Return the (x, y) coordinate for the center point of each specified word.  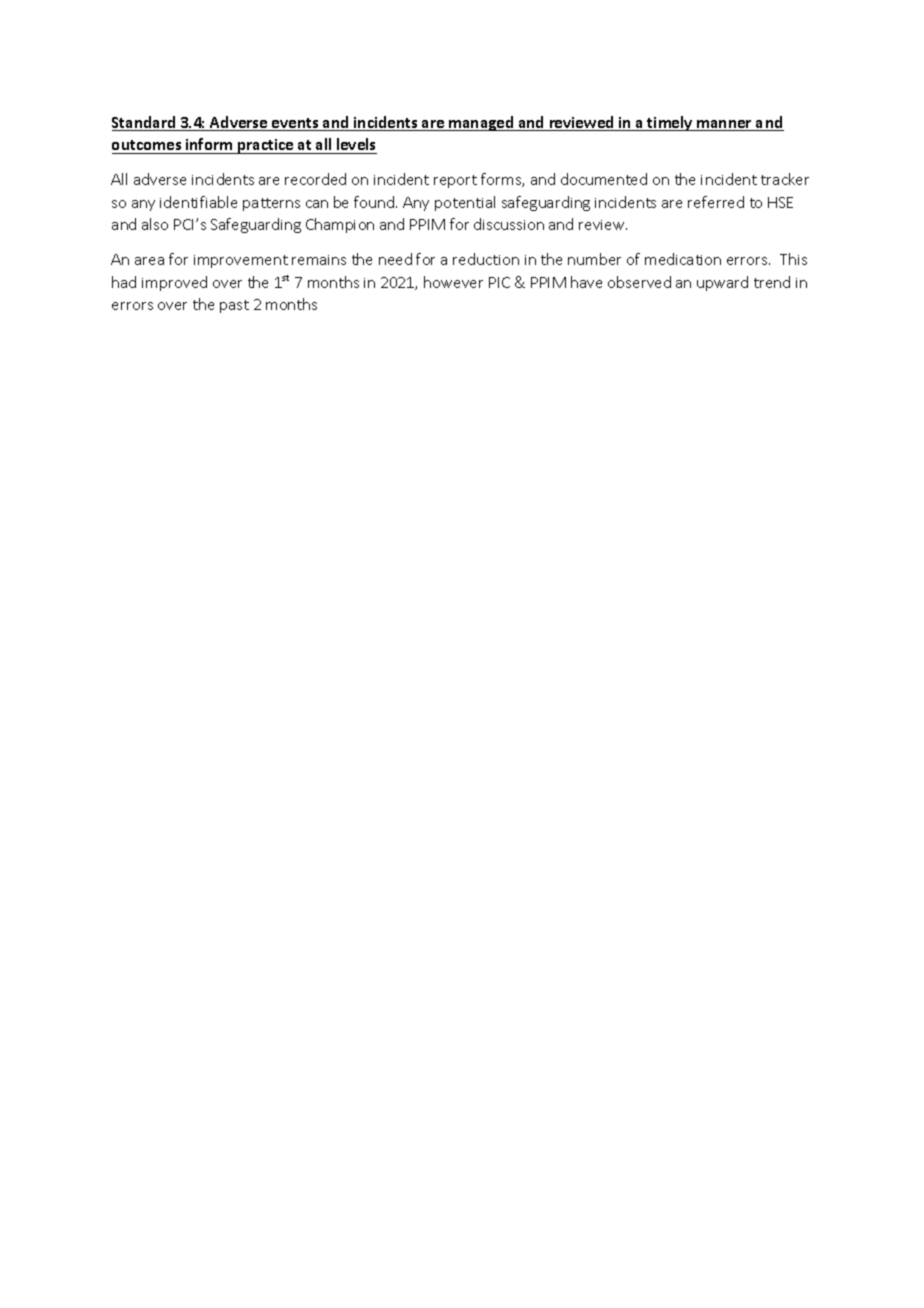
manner (724, 125)
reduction (486, 259)
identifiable (198, 202)
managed (481, 123)
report (455, 181)
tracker (785, 179)
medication (683, 259)
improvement (241, 261)
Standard (145, 123)
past (234, 306)
